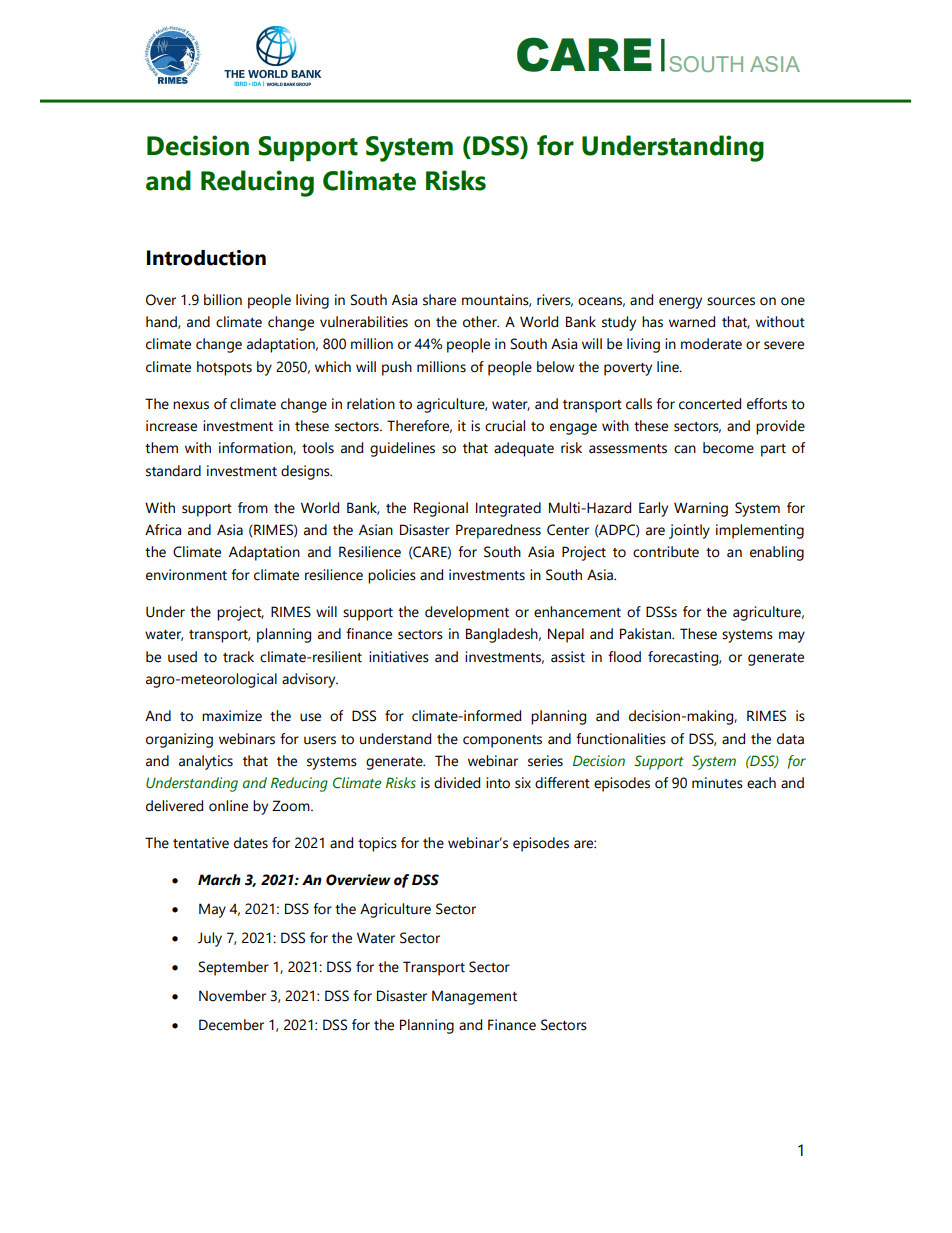  What do you see at coordinates (377, 844) in the page?
I see `topics` at bounding box center [377, 844].
